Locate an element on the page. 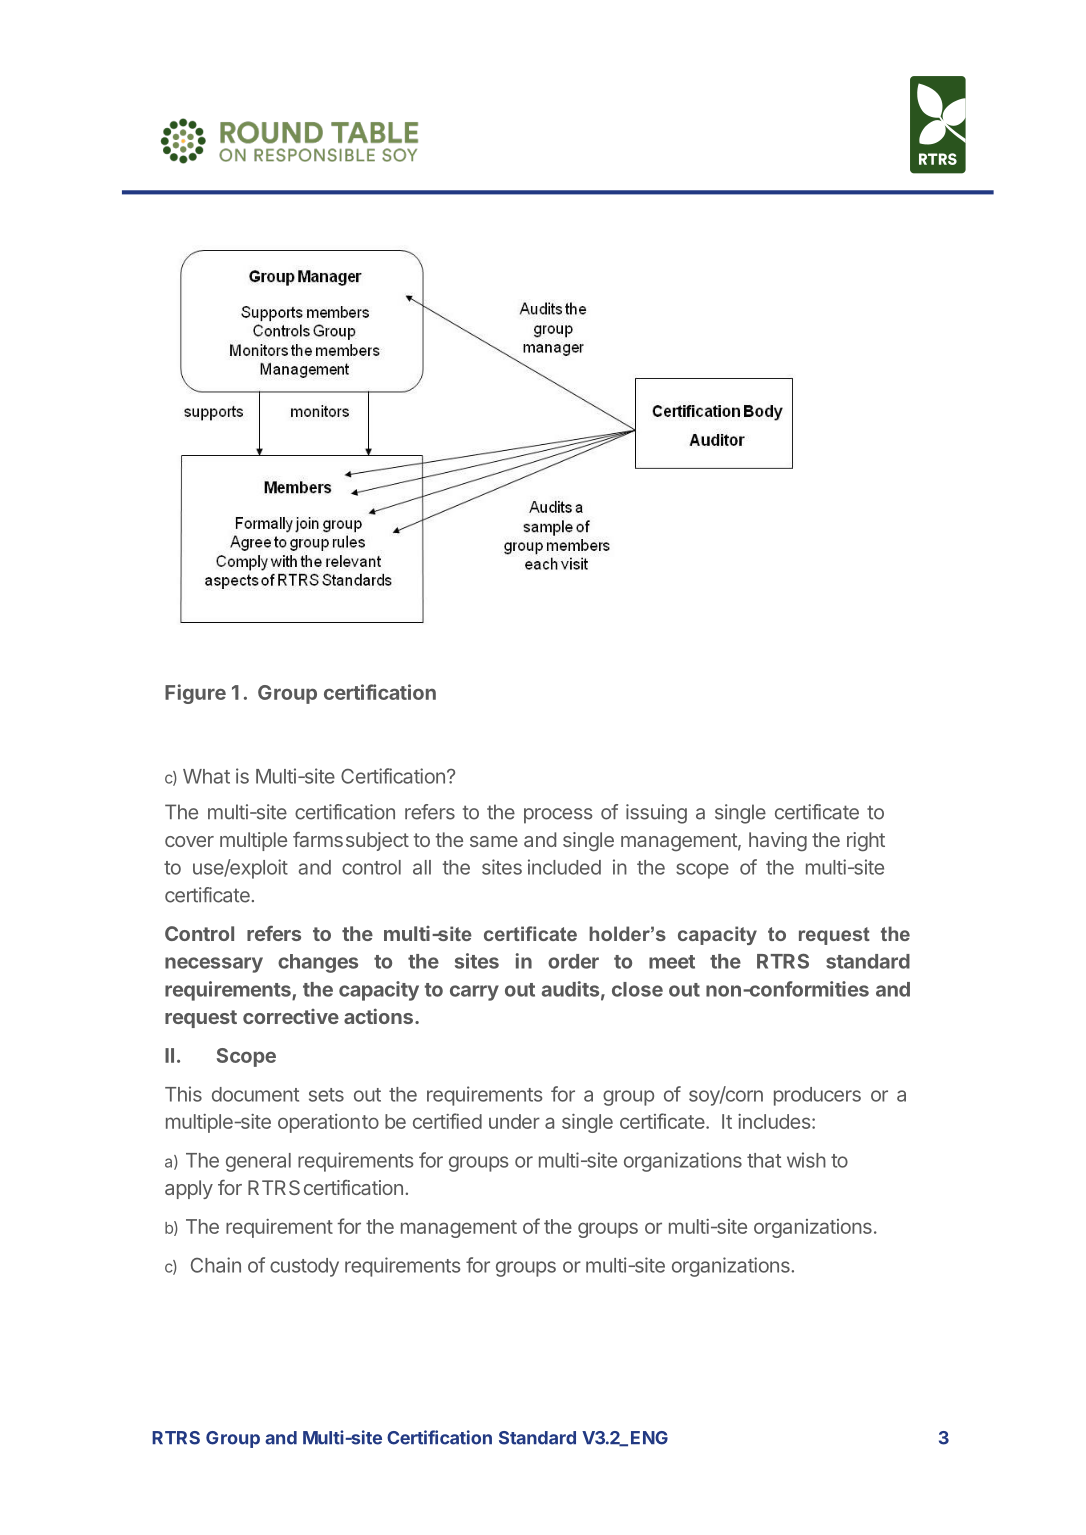 This document has width=1086, height=1535. that is located at coordinates (764, 1160).
